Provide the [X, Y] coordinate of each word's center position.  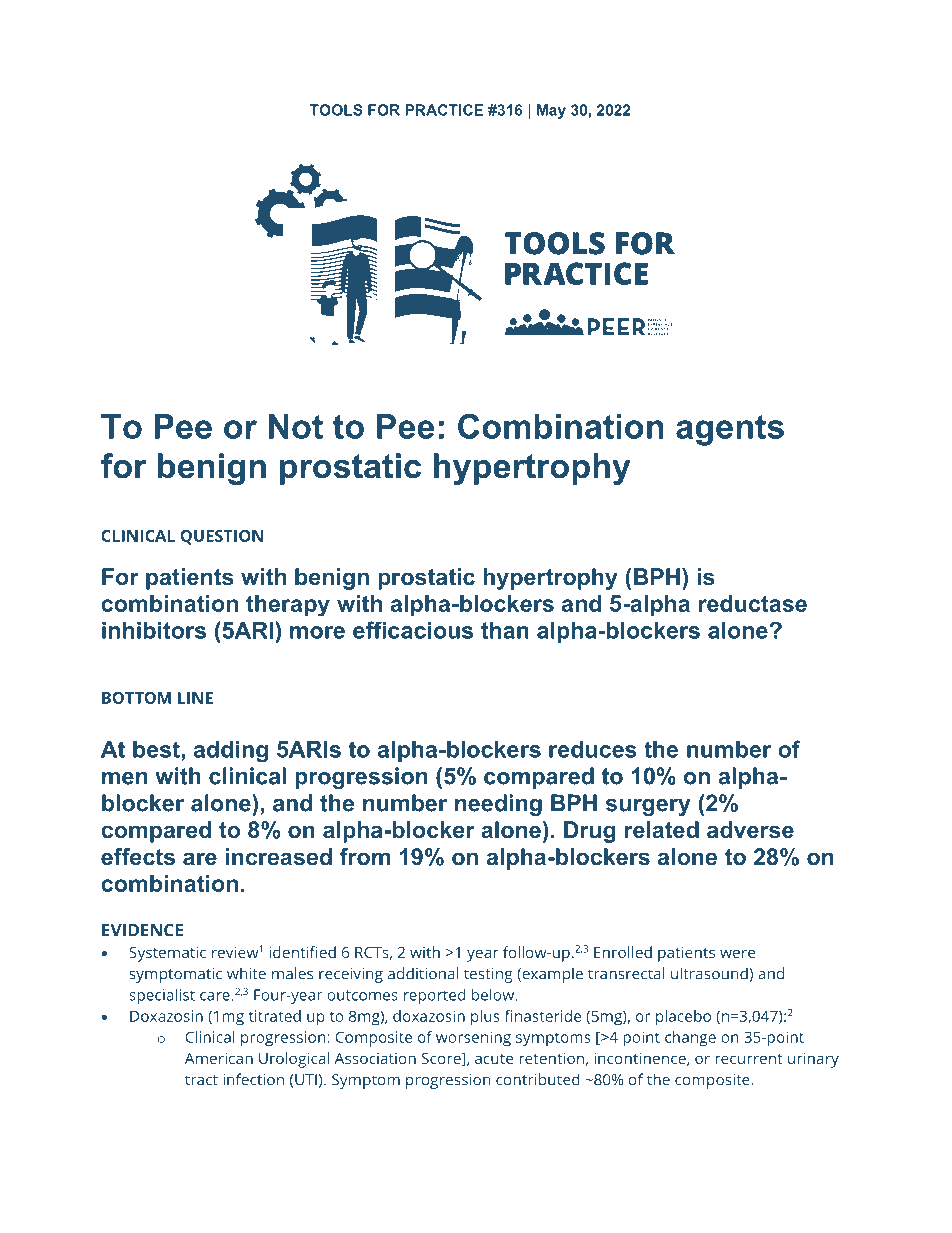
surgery [648, 807]
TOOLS [336, 110]
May [551, 111]
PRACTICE [444, 110]
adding [231, 751]
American [219, 1058]
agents [730, 430]
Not [296, 426]
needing [498, 805]
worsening [473, 1039]
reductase [753, 603]
